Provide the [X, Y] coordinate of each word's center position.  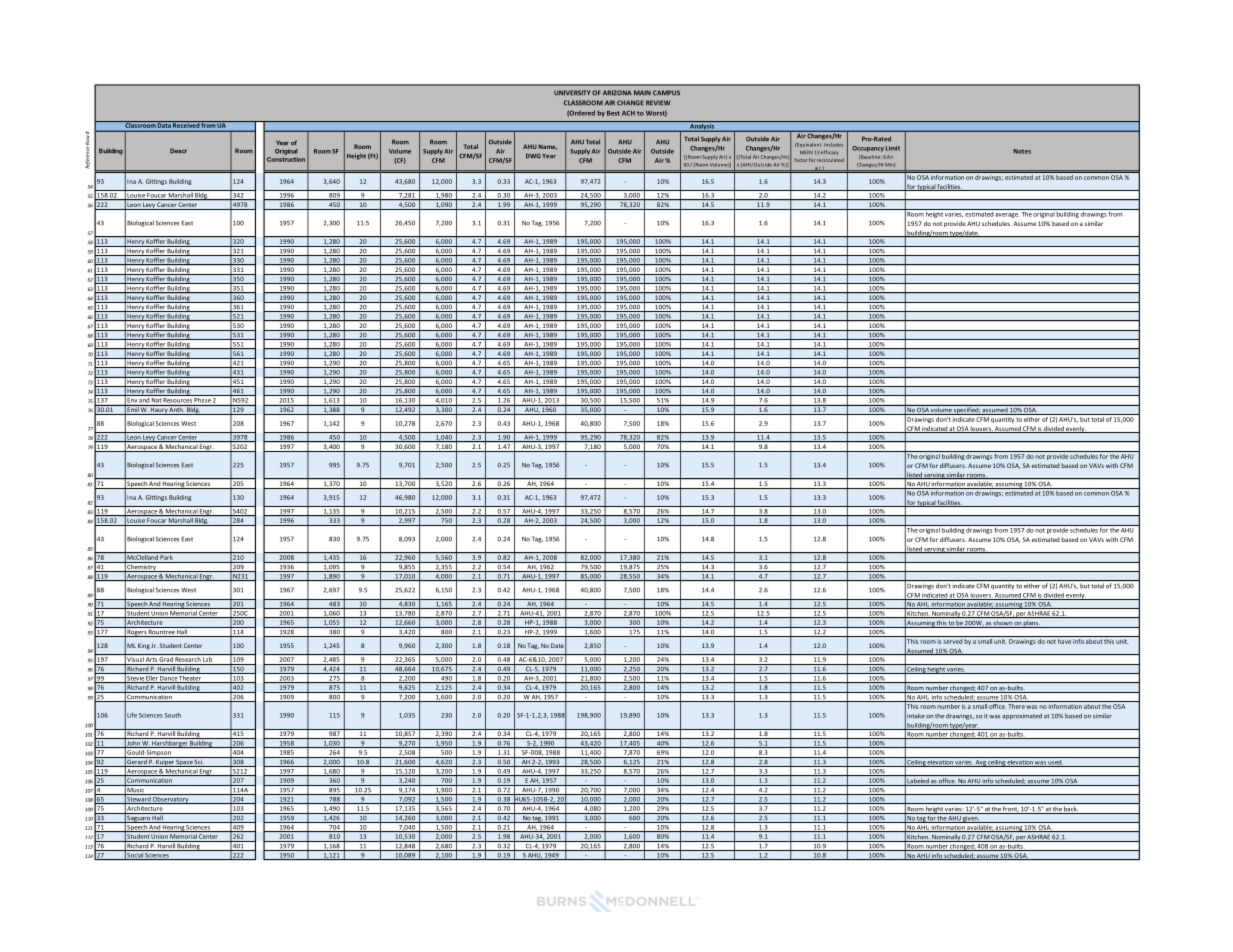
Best [613, 113]
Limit [892, 148]
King [144, 646]
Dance [169, 679]
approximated [1022, 716]
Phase [202, 399]
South [173, 715]
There [1016, 706]
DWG [533, 156]
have [1064, 641]
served [952, 641]
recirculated [830, 160]
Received [186, 124]
